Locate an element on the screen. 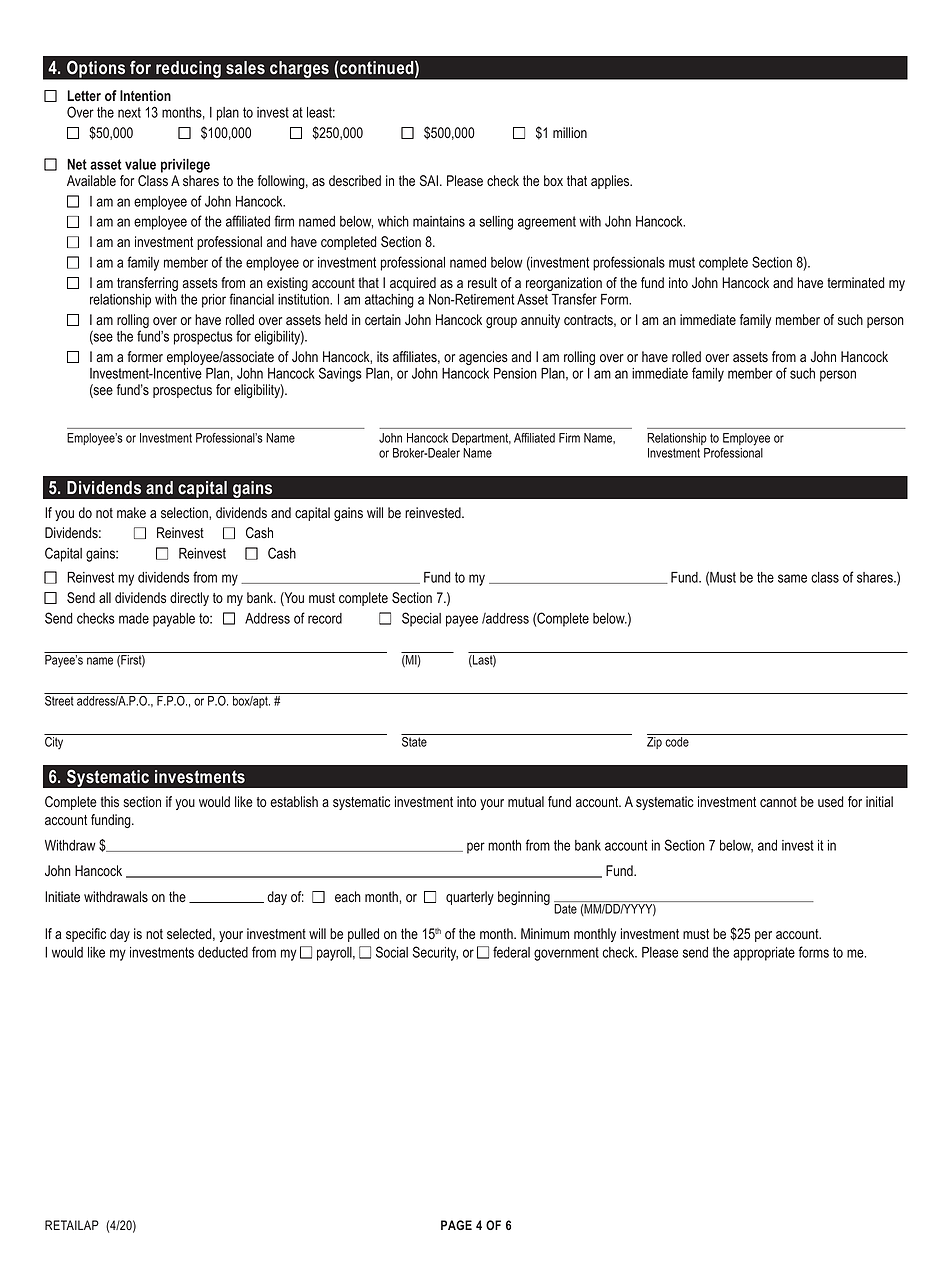  Intention is located at coordinates (145, 95).
